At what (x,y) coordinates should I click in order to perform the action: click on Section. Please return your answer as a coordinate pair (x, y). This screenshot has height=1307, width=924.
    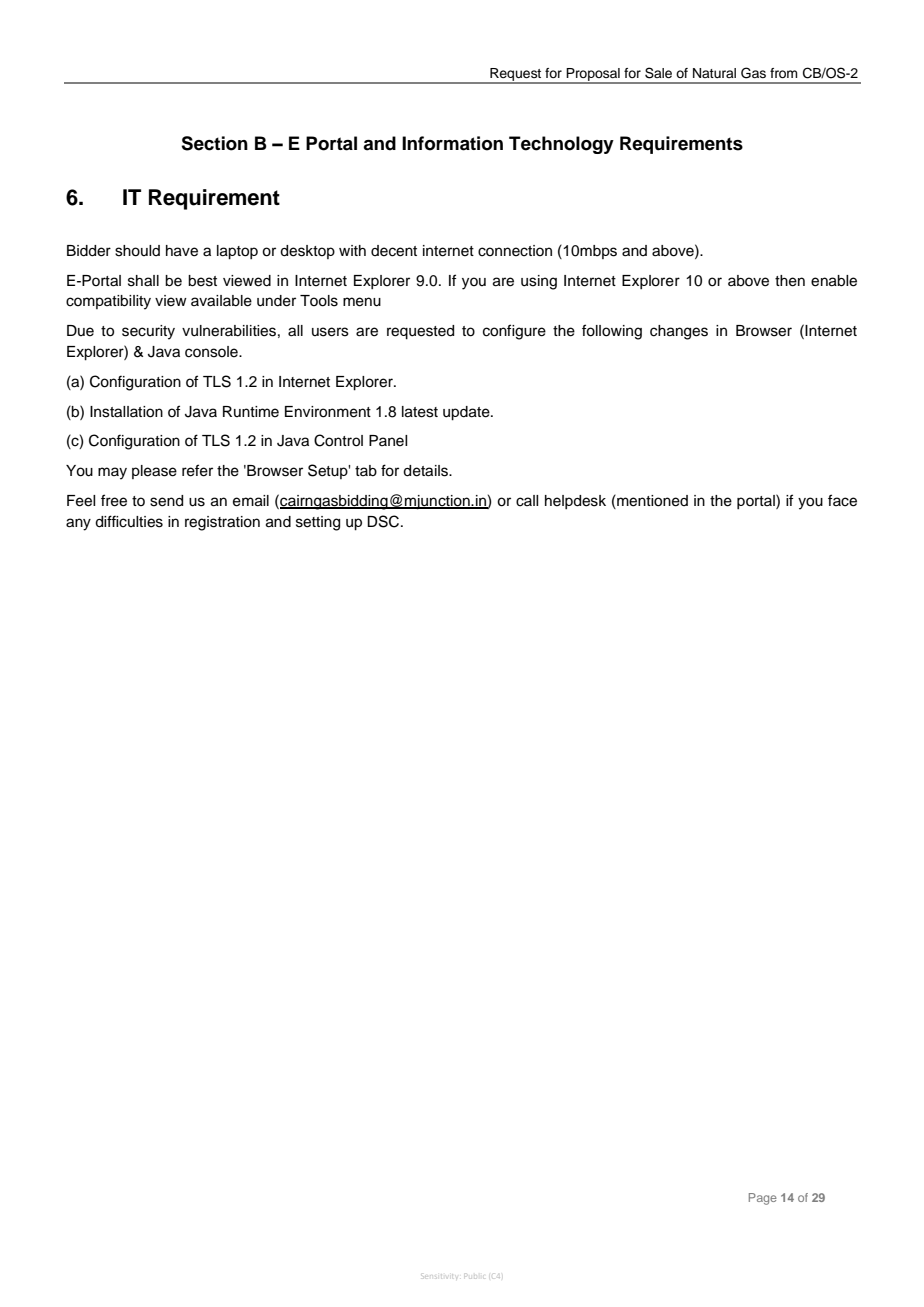
    Looking at the image, I should click on (214, 143).
